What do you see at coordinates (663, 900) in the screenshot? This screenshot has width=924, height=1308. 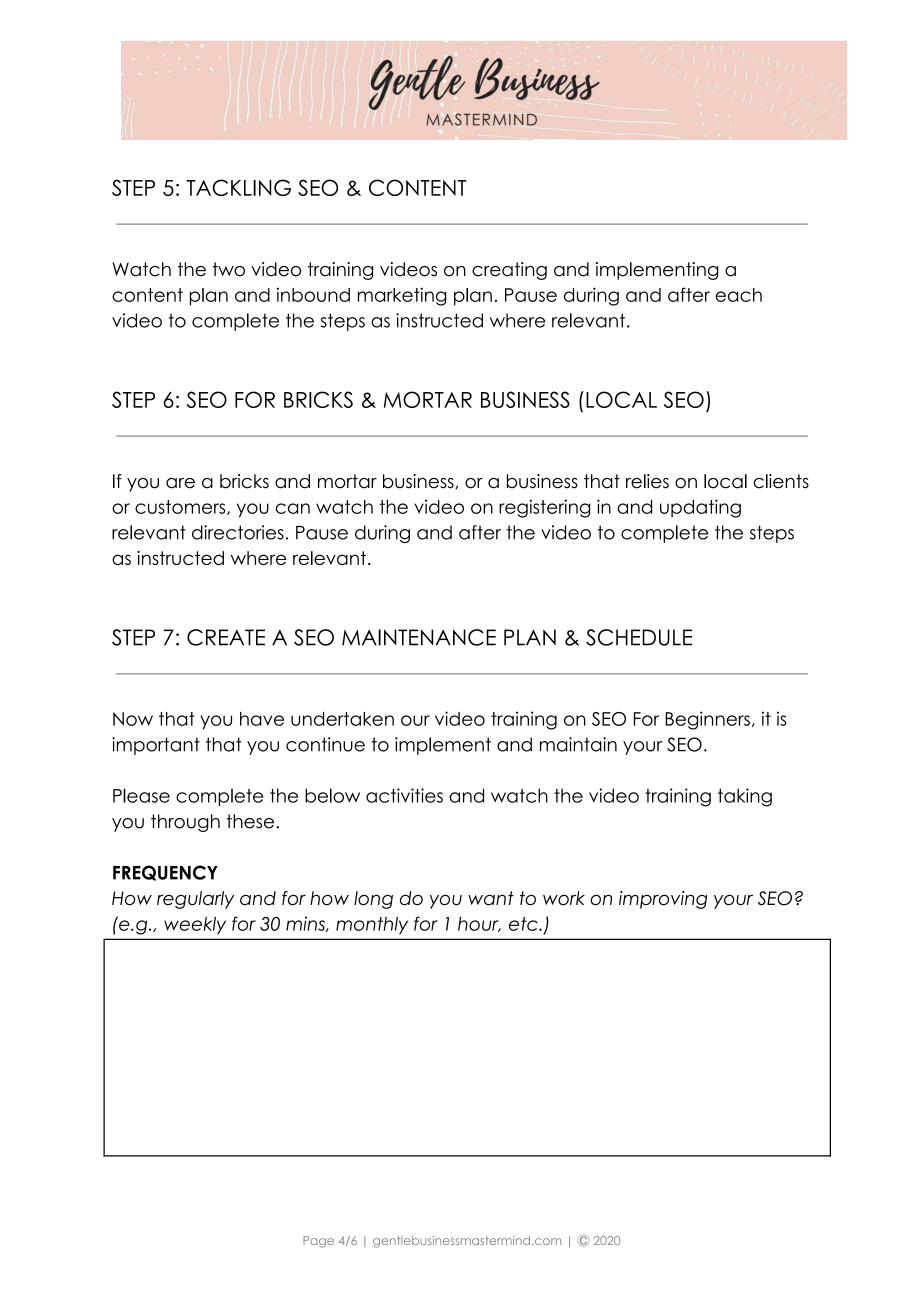 I see `improving` at bounding box center [663, 900].
